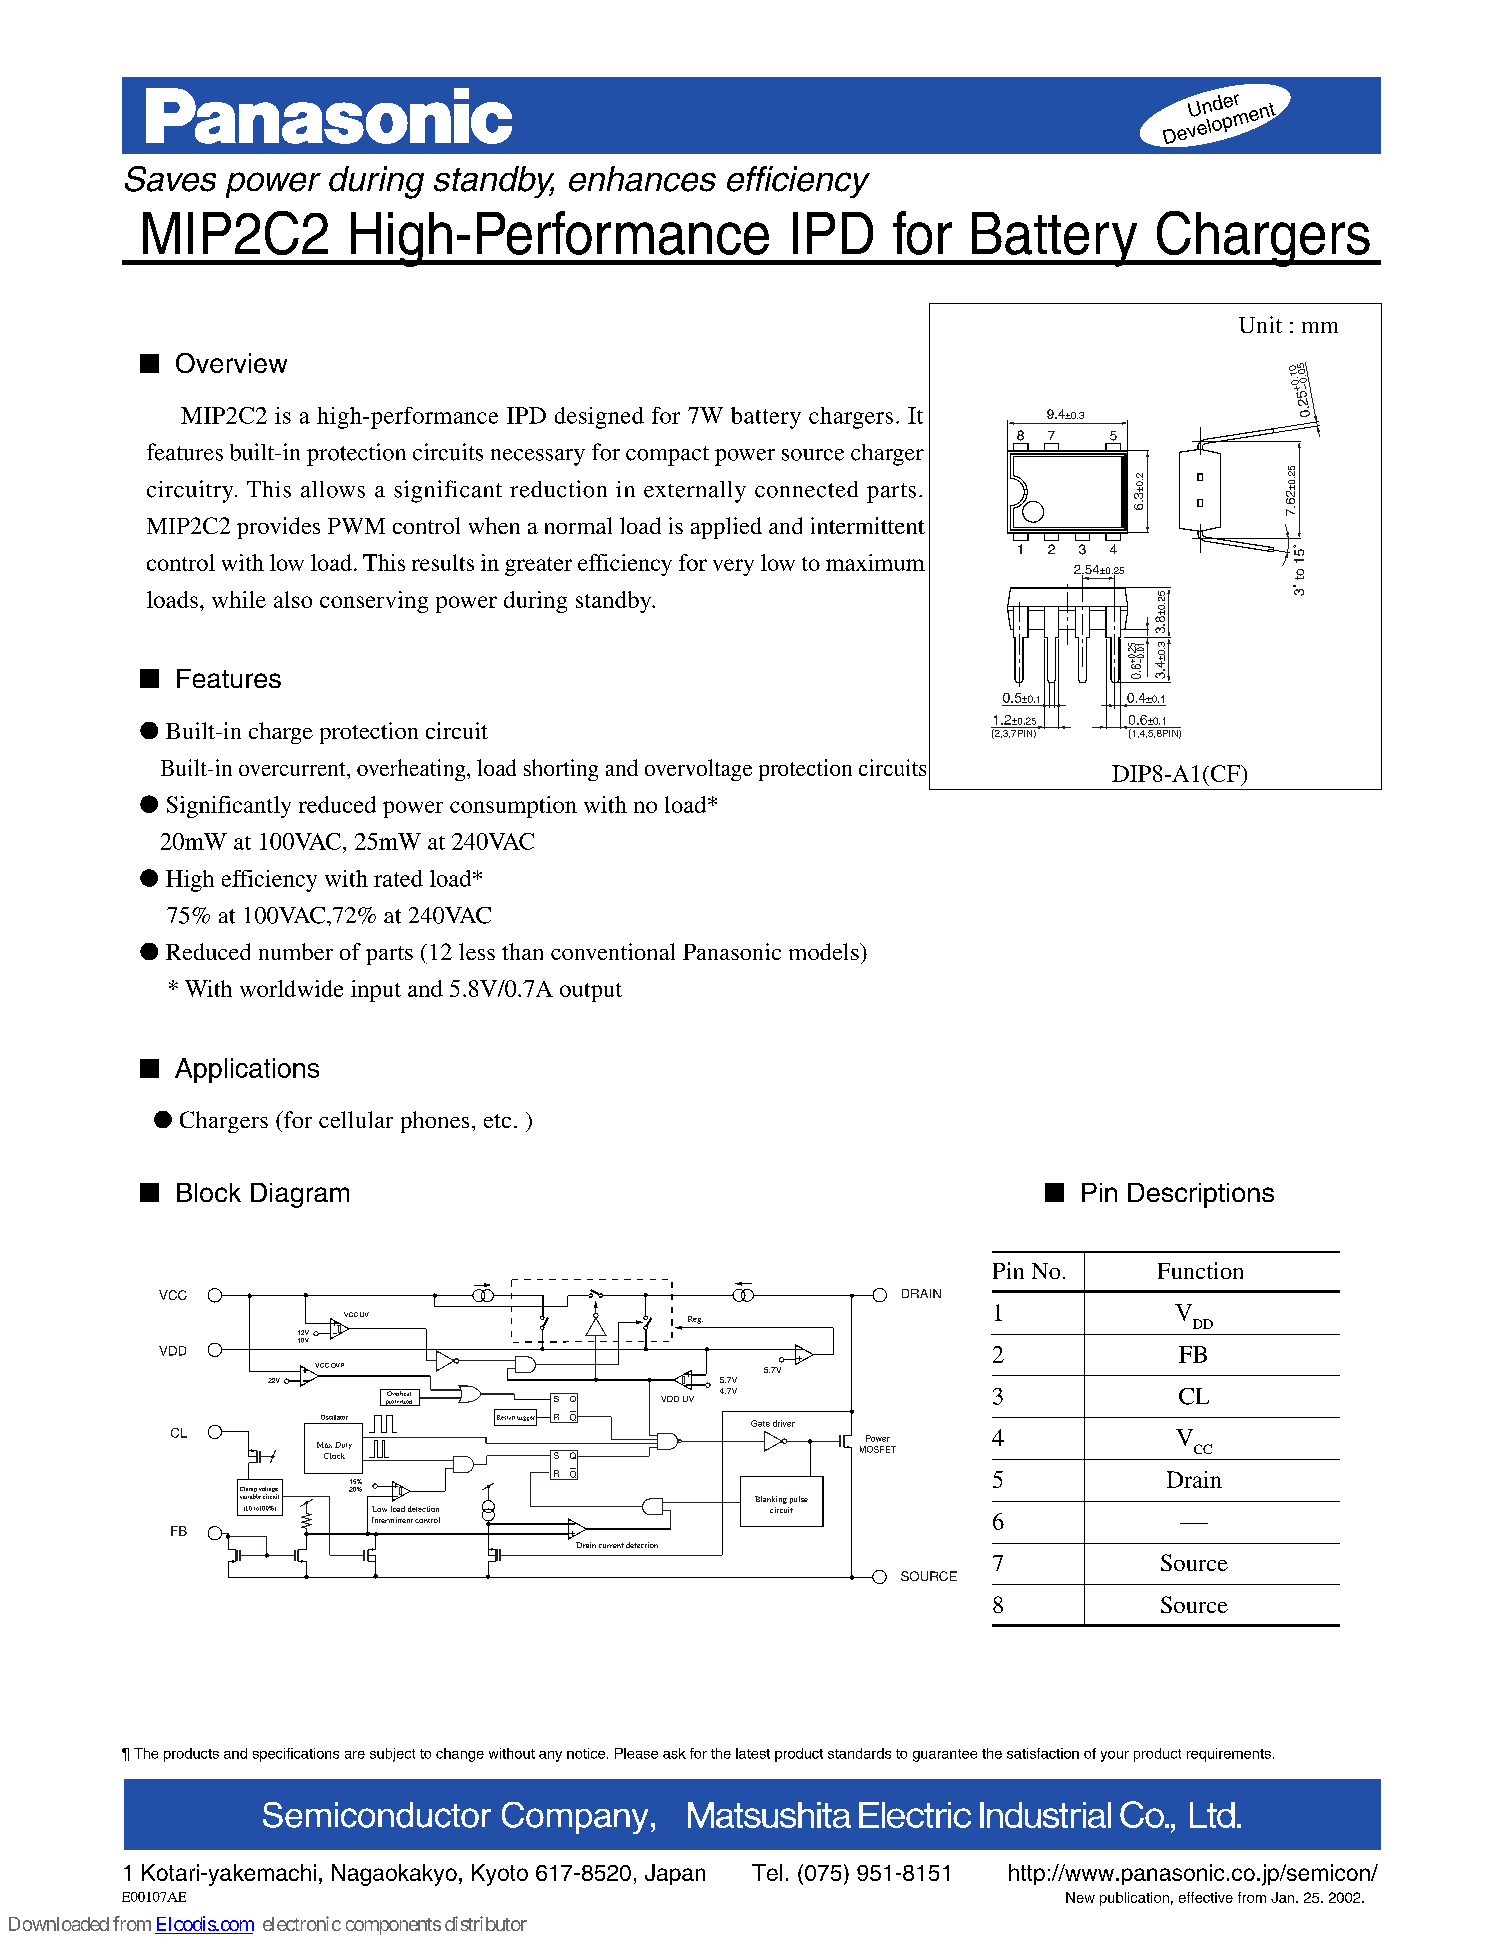 The height and width of the screenshot is (1945, 1503). What do you see at coordinates (1260, 324) in the screenshot?
I see `Unit` at bounding box center [1260, 324].
